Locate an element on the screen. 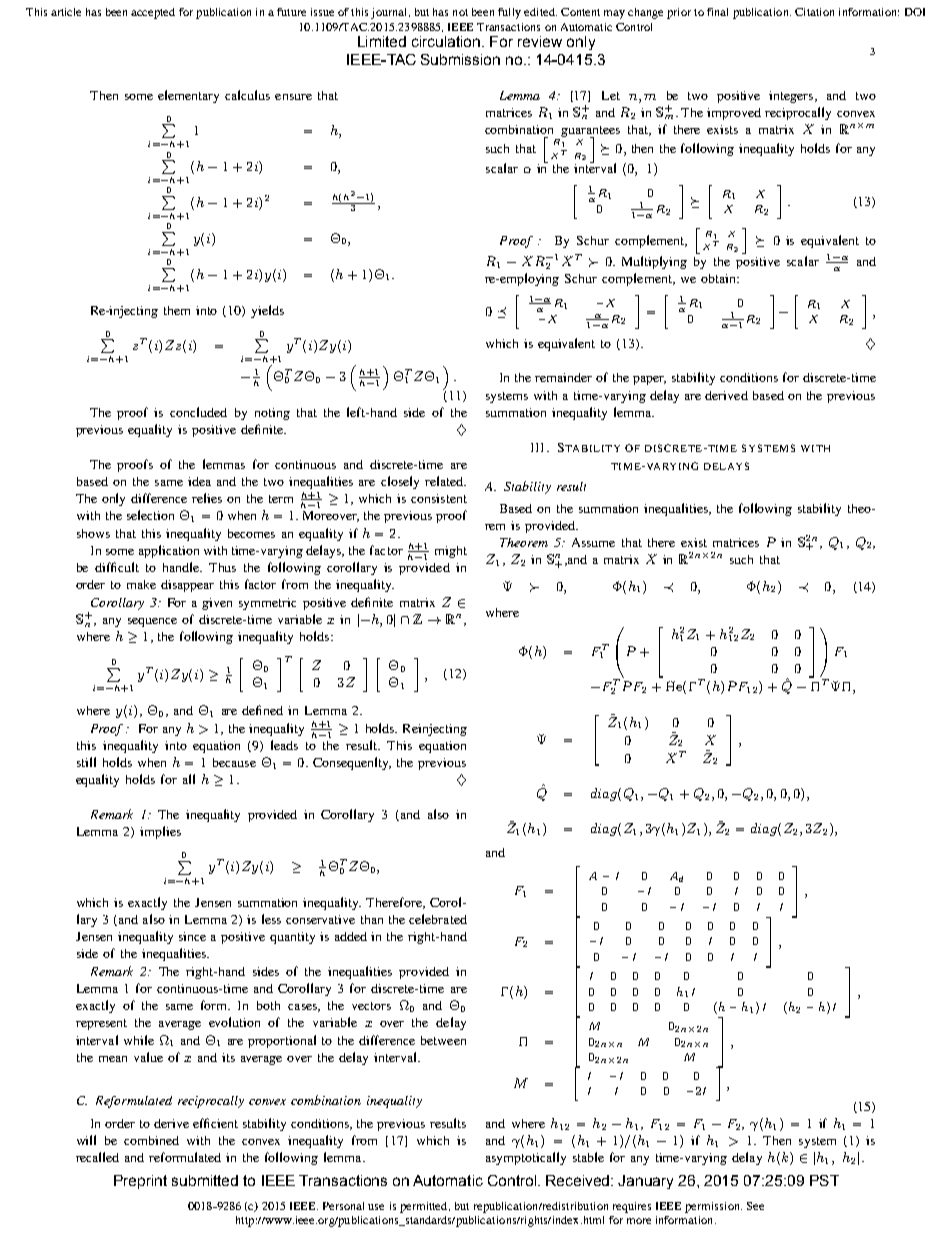 This screenshot has width=952, height=1233. Preprint is located at coordinates (140, 1182).
